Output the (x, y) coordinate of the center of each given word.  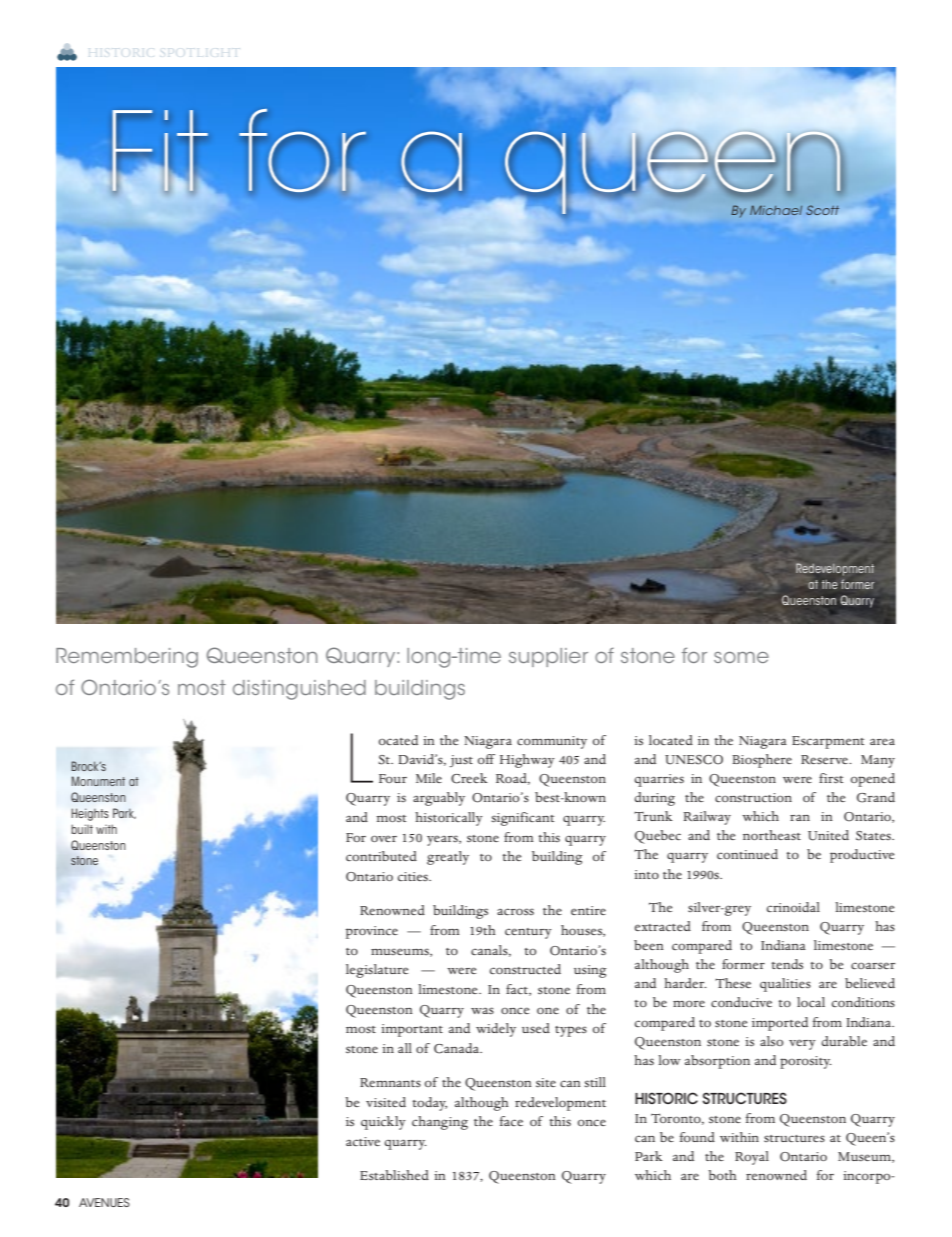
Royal (752, 1158)
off (486, 759)
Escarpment (828, 742)
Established (394, 1175)
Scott (822, 210)
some (741, 657)
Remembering (127, 658)
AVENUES (104, 1202)
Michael (776, 210)
